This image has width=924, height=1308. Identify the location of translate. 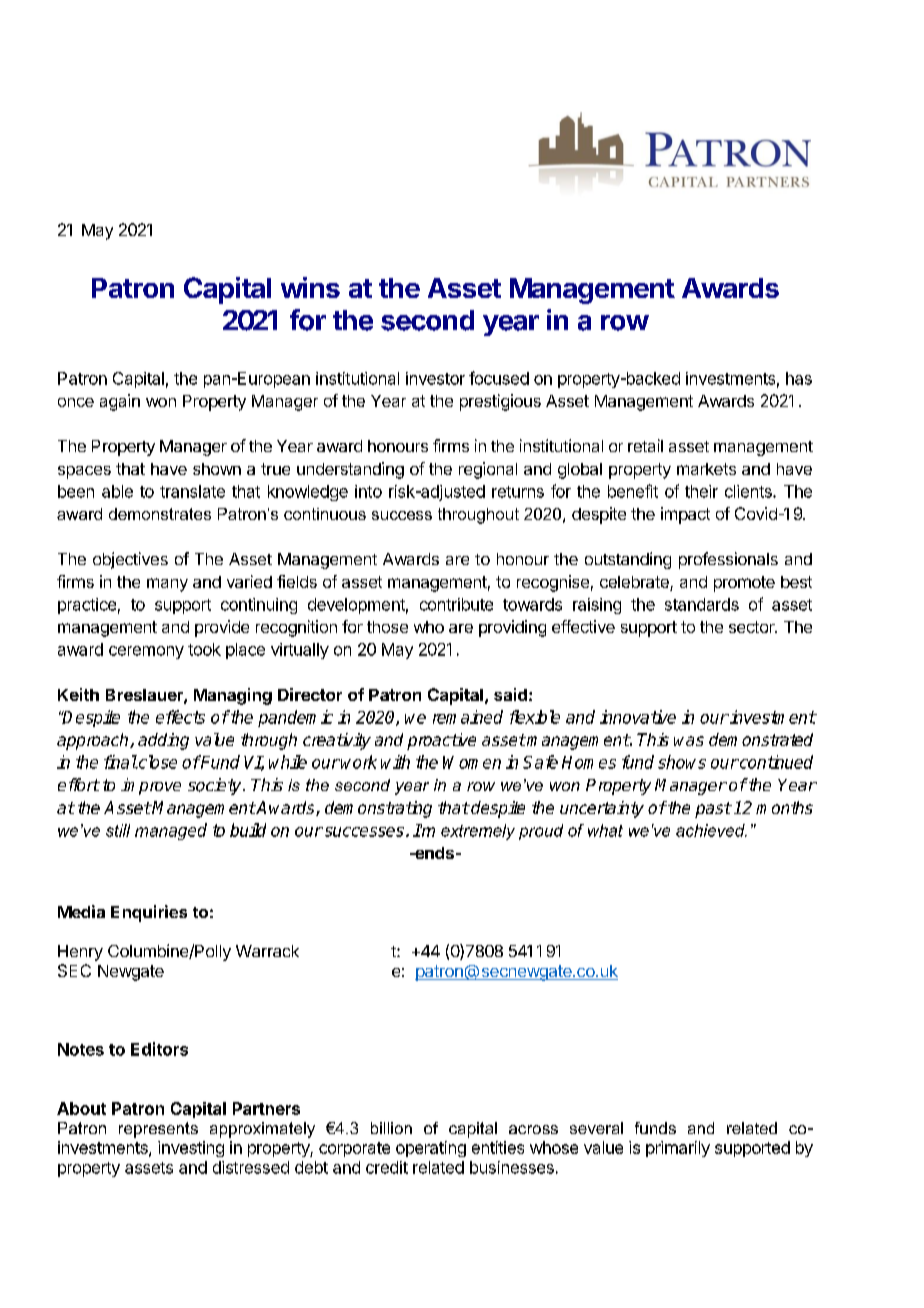
(192, 491).
